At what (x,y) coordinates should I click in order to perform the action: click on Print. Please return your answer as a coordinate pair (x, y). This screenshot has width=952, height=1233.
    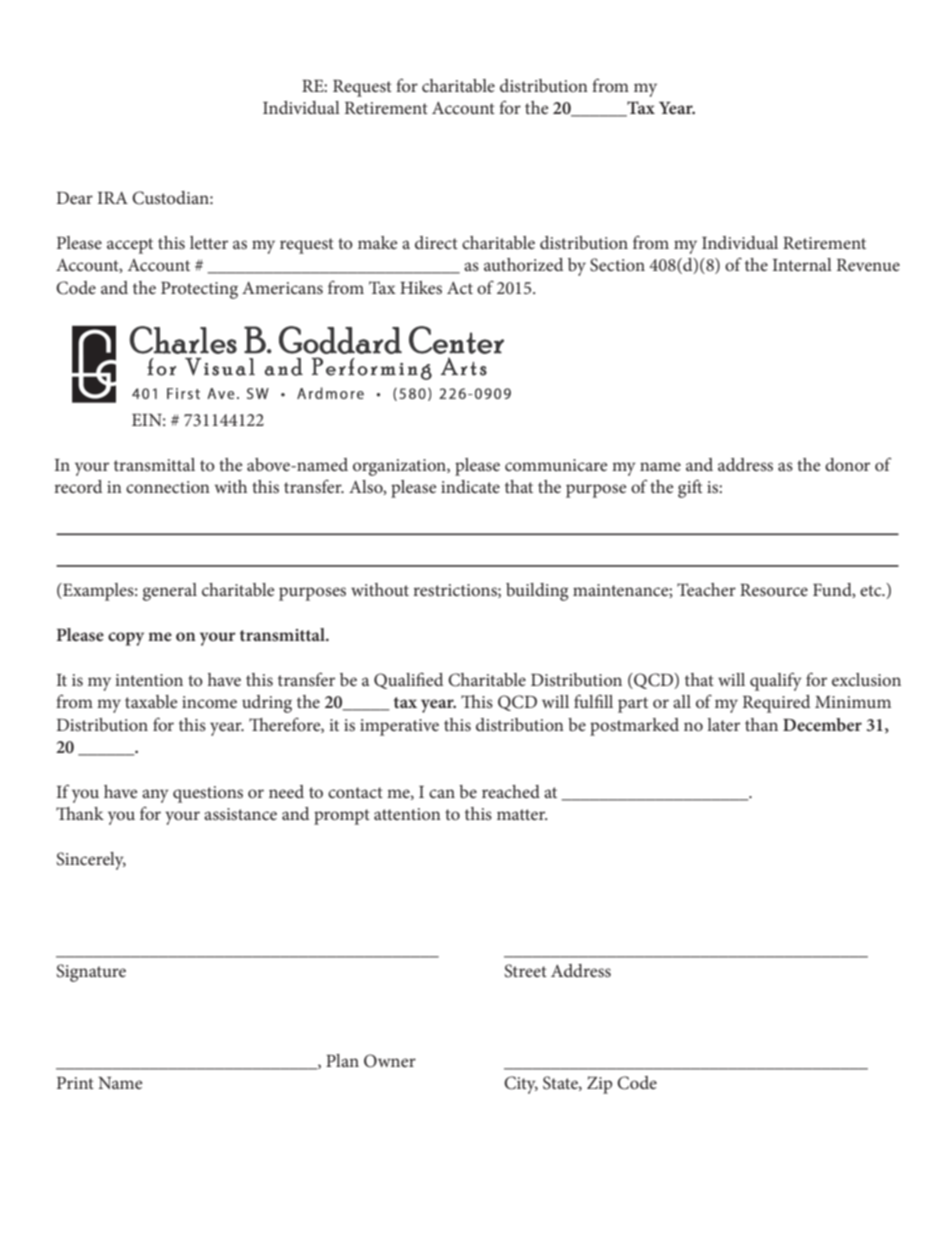
    Looking at the image, I should click on (75, 1083).
